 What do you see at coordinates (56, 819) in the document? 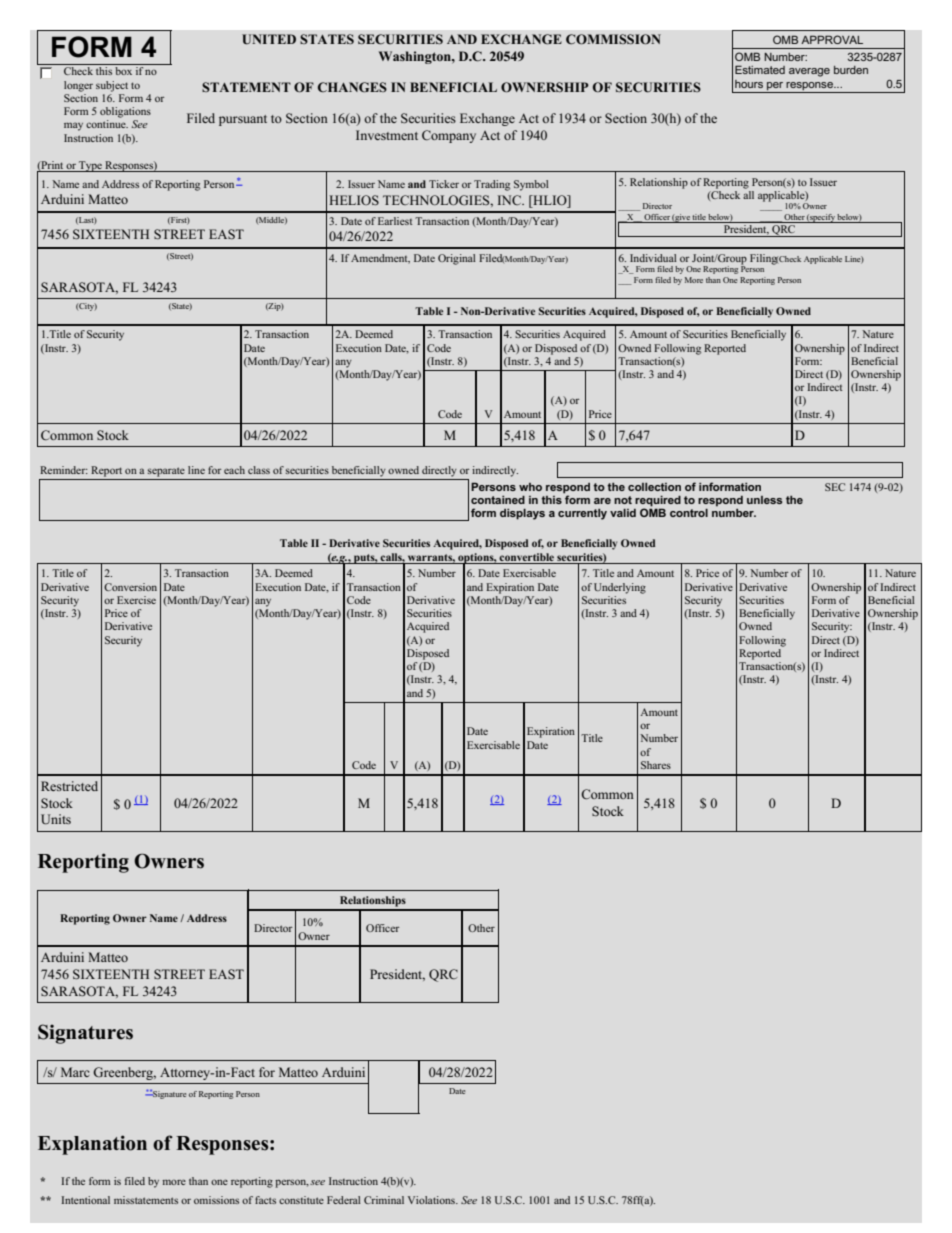
I see `Units` at bounding box center [56, 819].
